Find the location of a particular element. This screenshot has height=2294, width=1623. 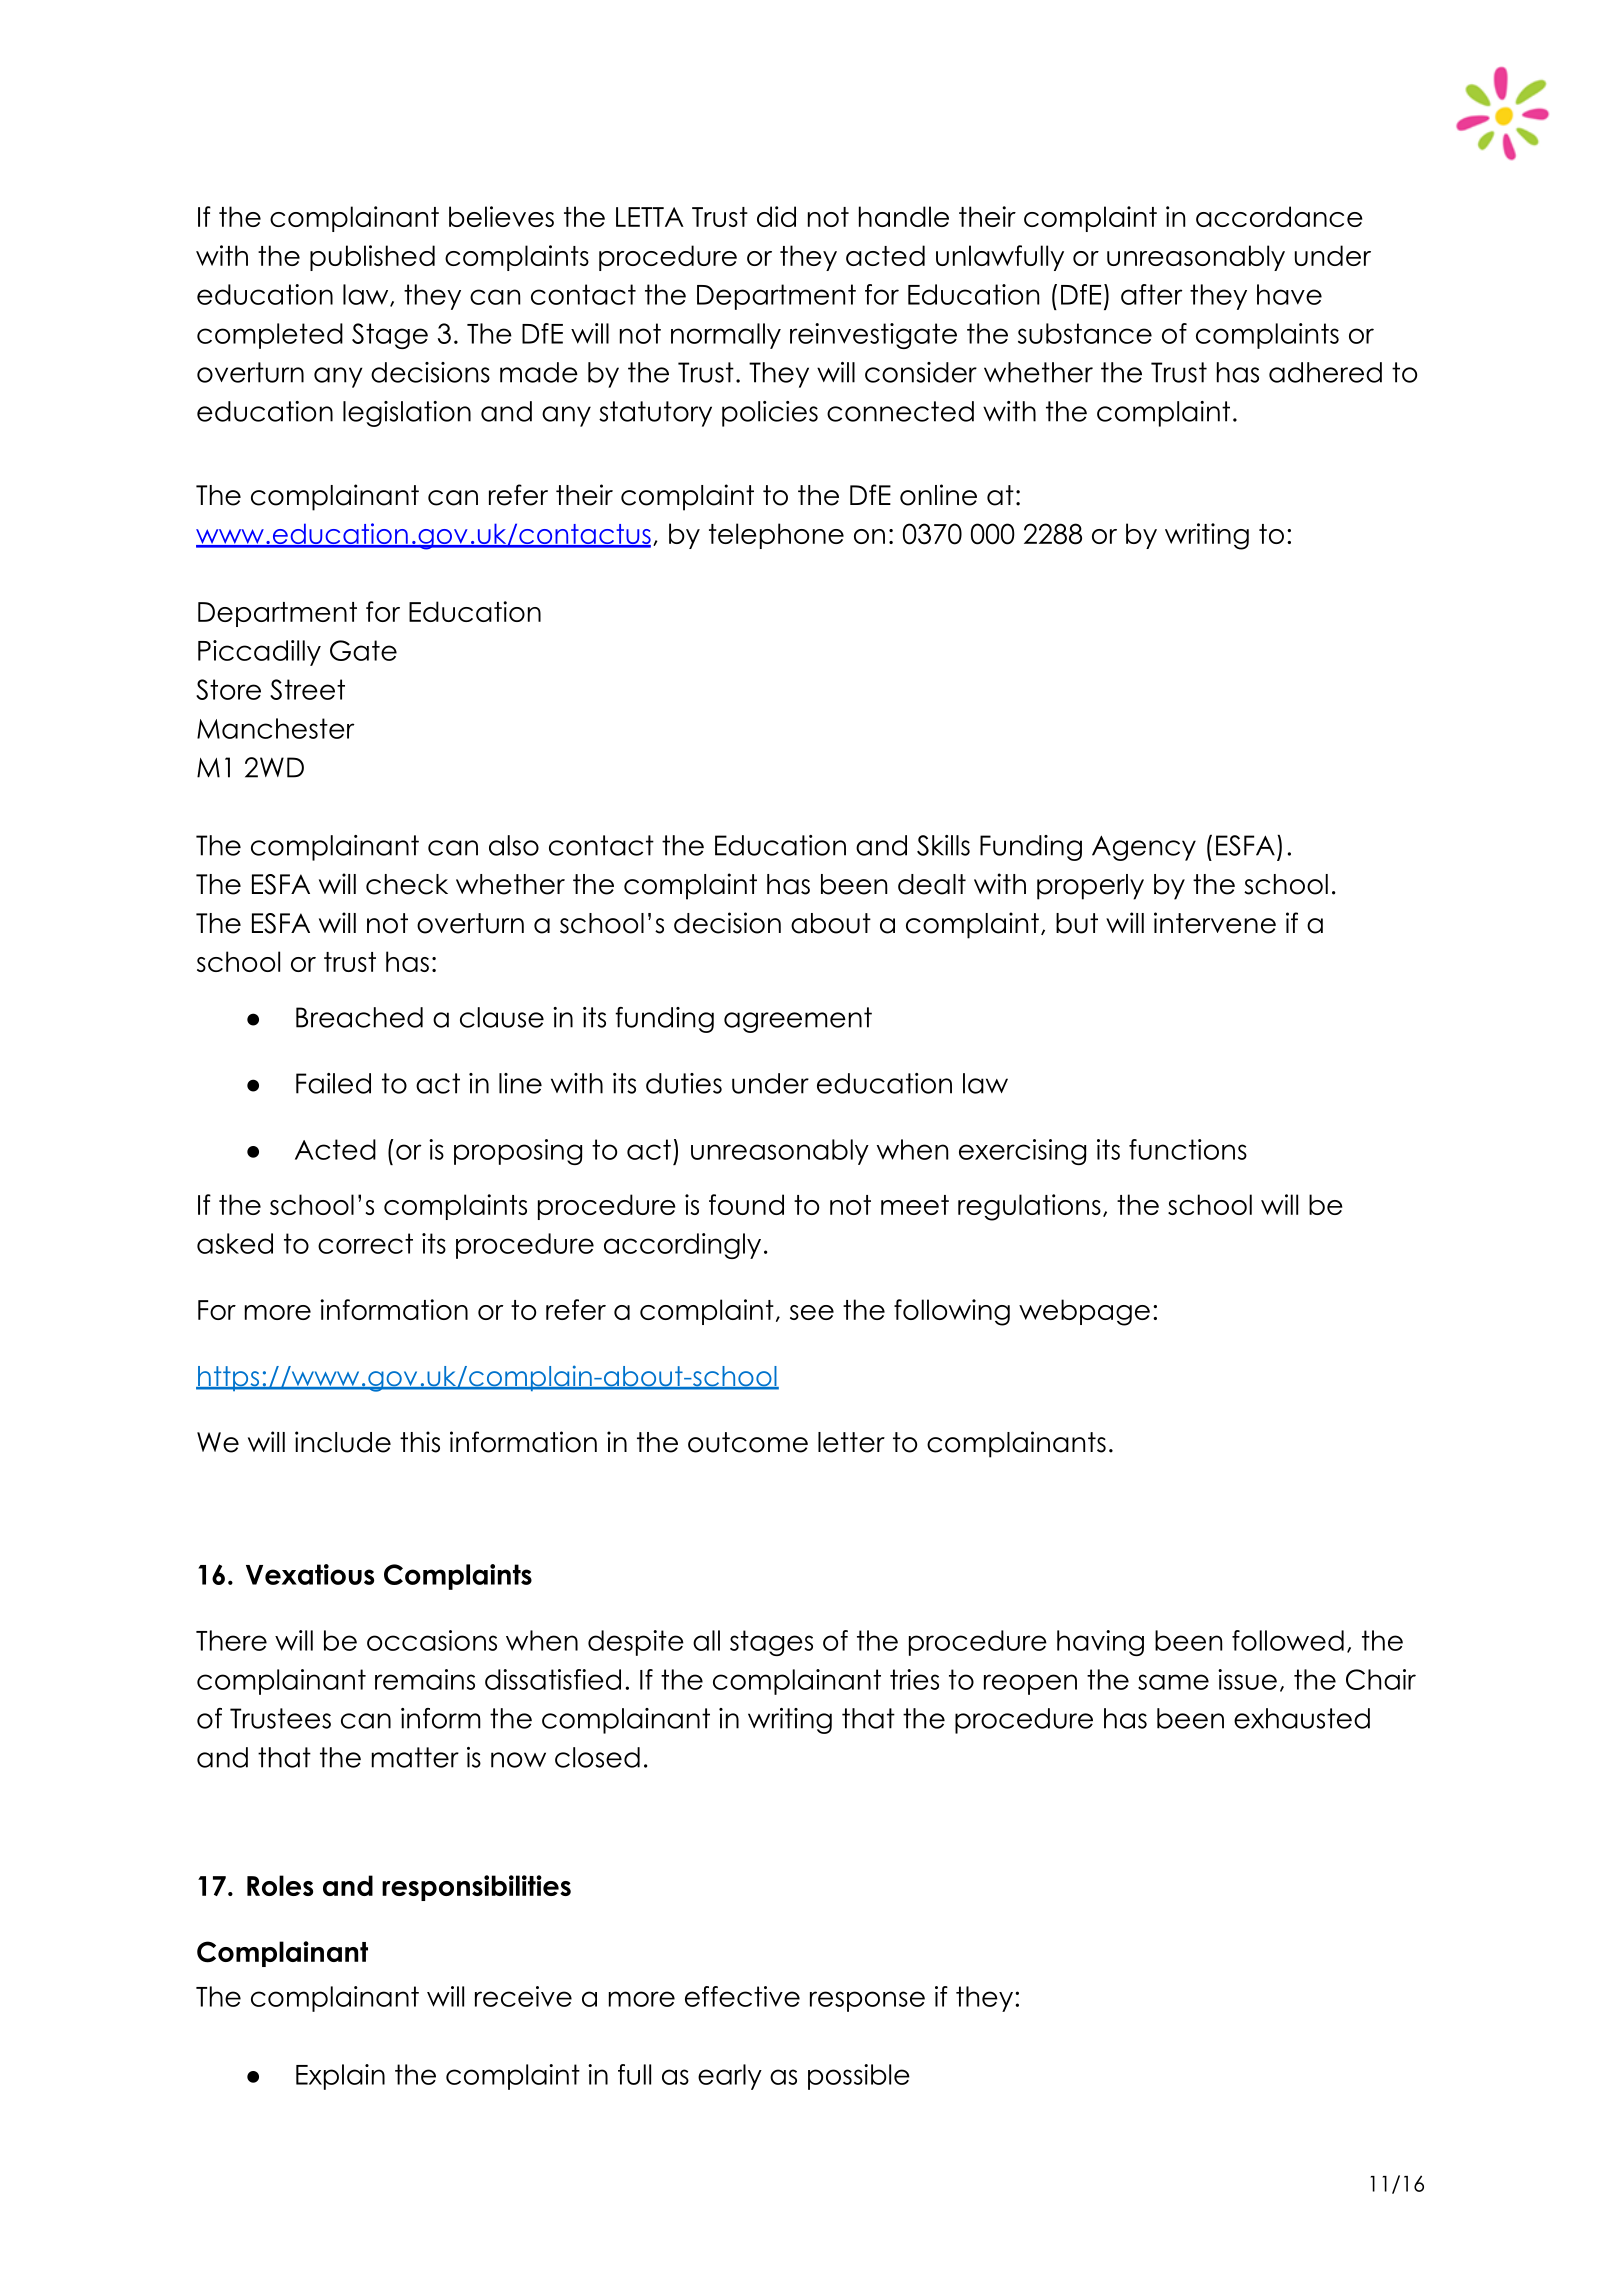

check is located at coordinates (407, 884).
